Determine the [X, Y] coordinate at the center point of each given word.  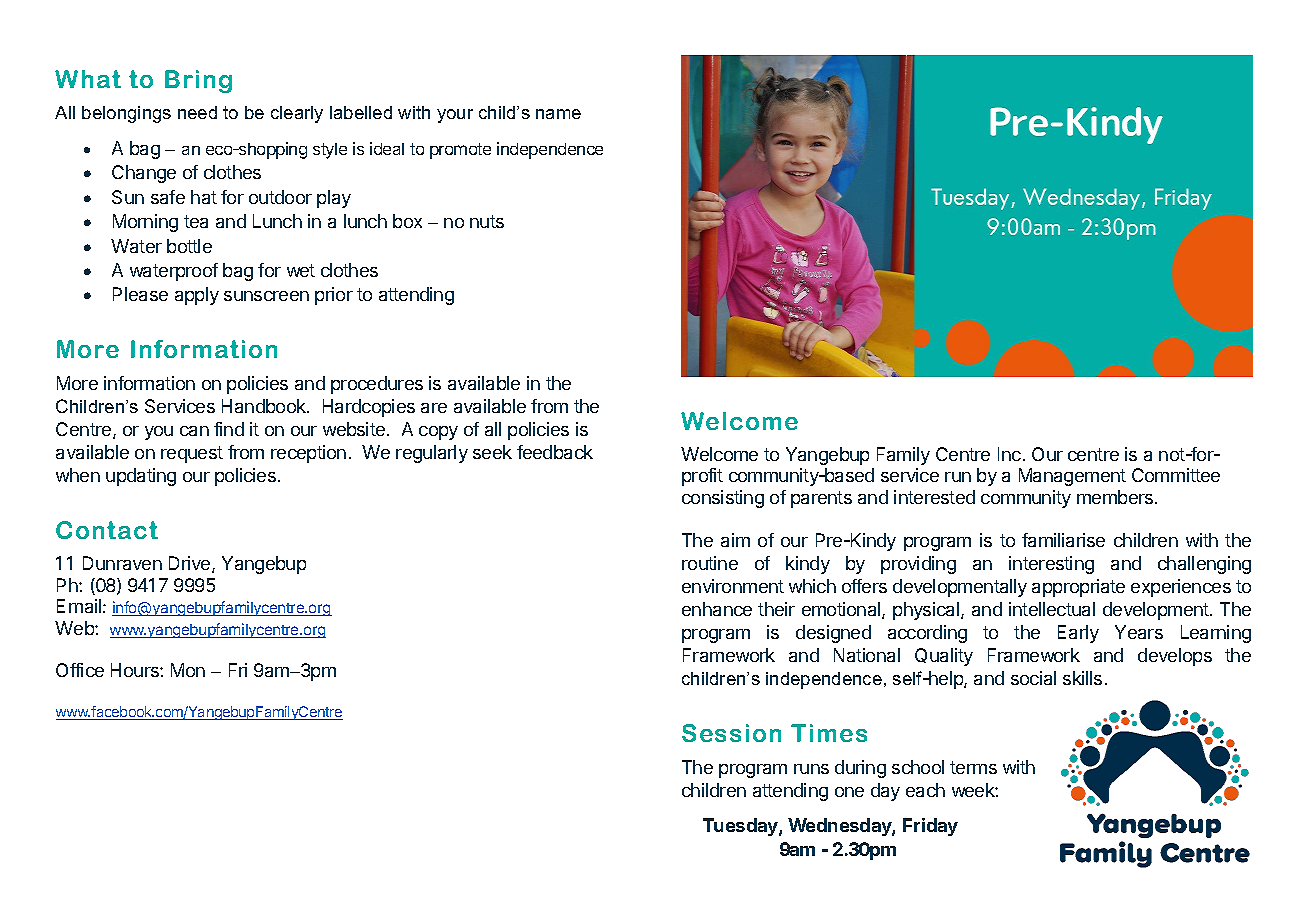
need [197, 112]
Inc [1009, 454]
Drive [191, 564]
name [558, 114]
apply [197, 296]
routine [710, 563]
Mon [188, 670]
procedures [377, 385]
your [455, 116]
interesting [1051, 565]
